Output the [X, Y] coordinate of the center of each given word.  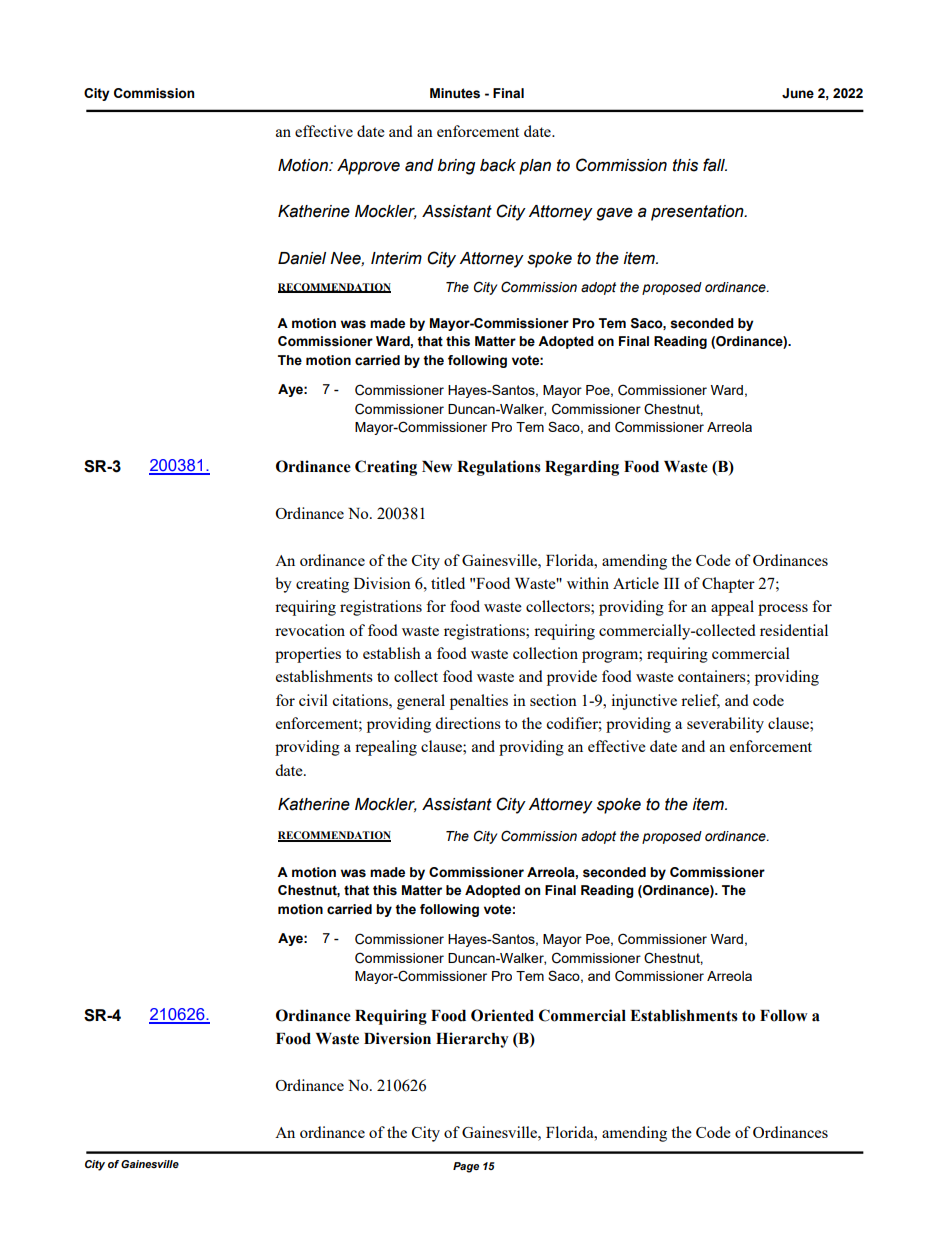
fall [715, 165]
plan [535, 167]
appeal [732, 608]
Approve [368, 167]
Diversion [397, 1038]
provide [572, 678]
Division [382, 583]
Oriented [502, 1015]
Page [466, 1167]
